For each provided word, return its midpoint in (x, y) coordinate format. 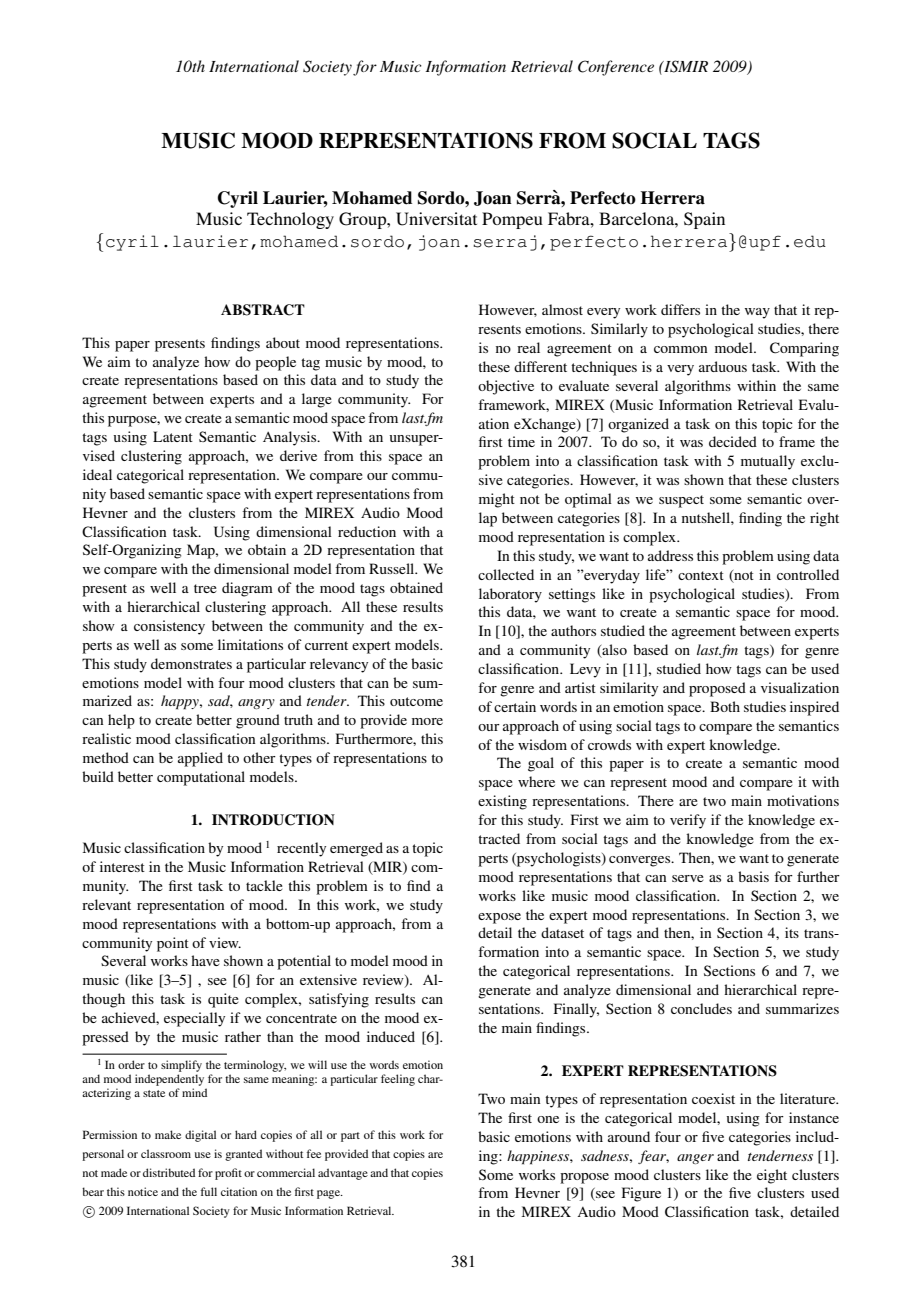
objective (506, 387)
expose (499, 918)
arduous (723, 366)
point (173, 944)
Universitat (436, 219)
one (548, 1119)
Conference (616, 68)
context (701, 575)
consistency (169, 627)
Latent (173, 436)
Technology (290, 220)
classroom (166, 1153)
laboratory (510, 595)
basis (753, 876)
